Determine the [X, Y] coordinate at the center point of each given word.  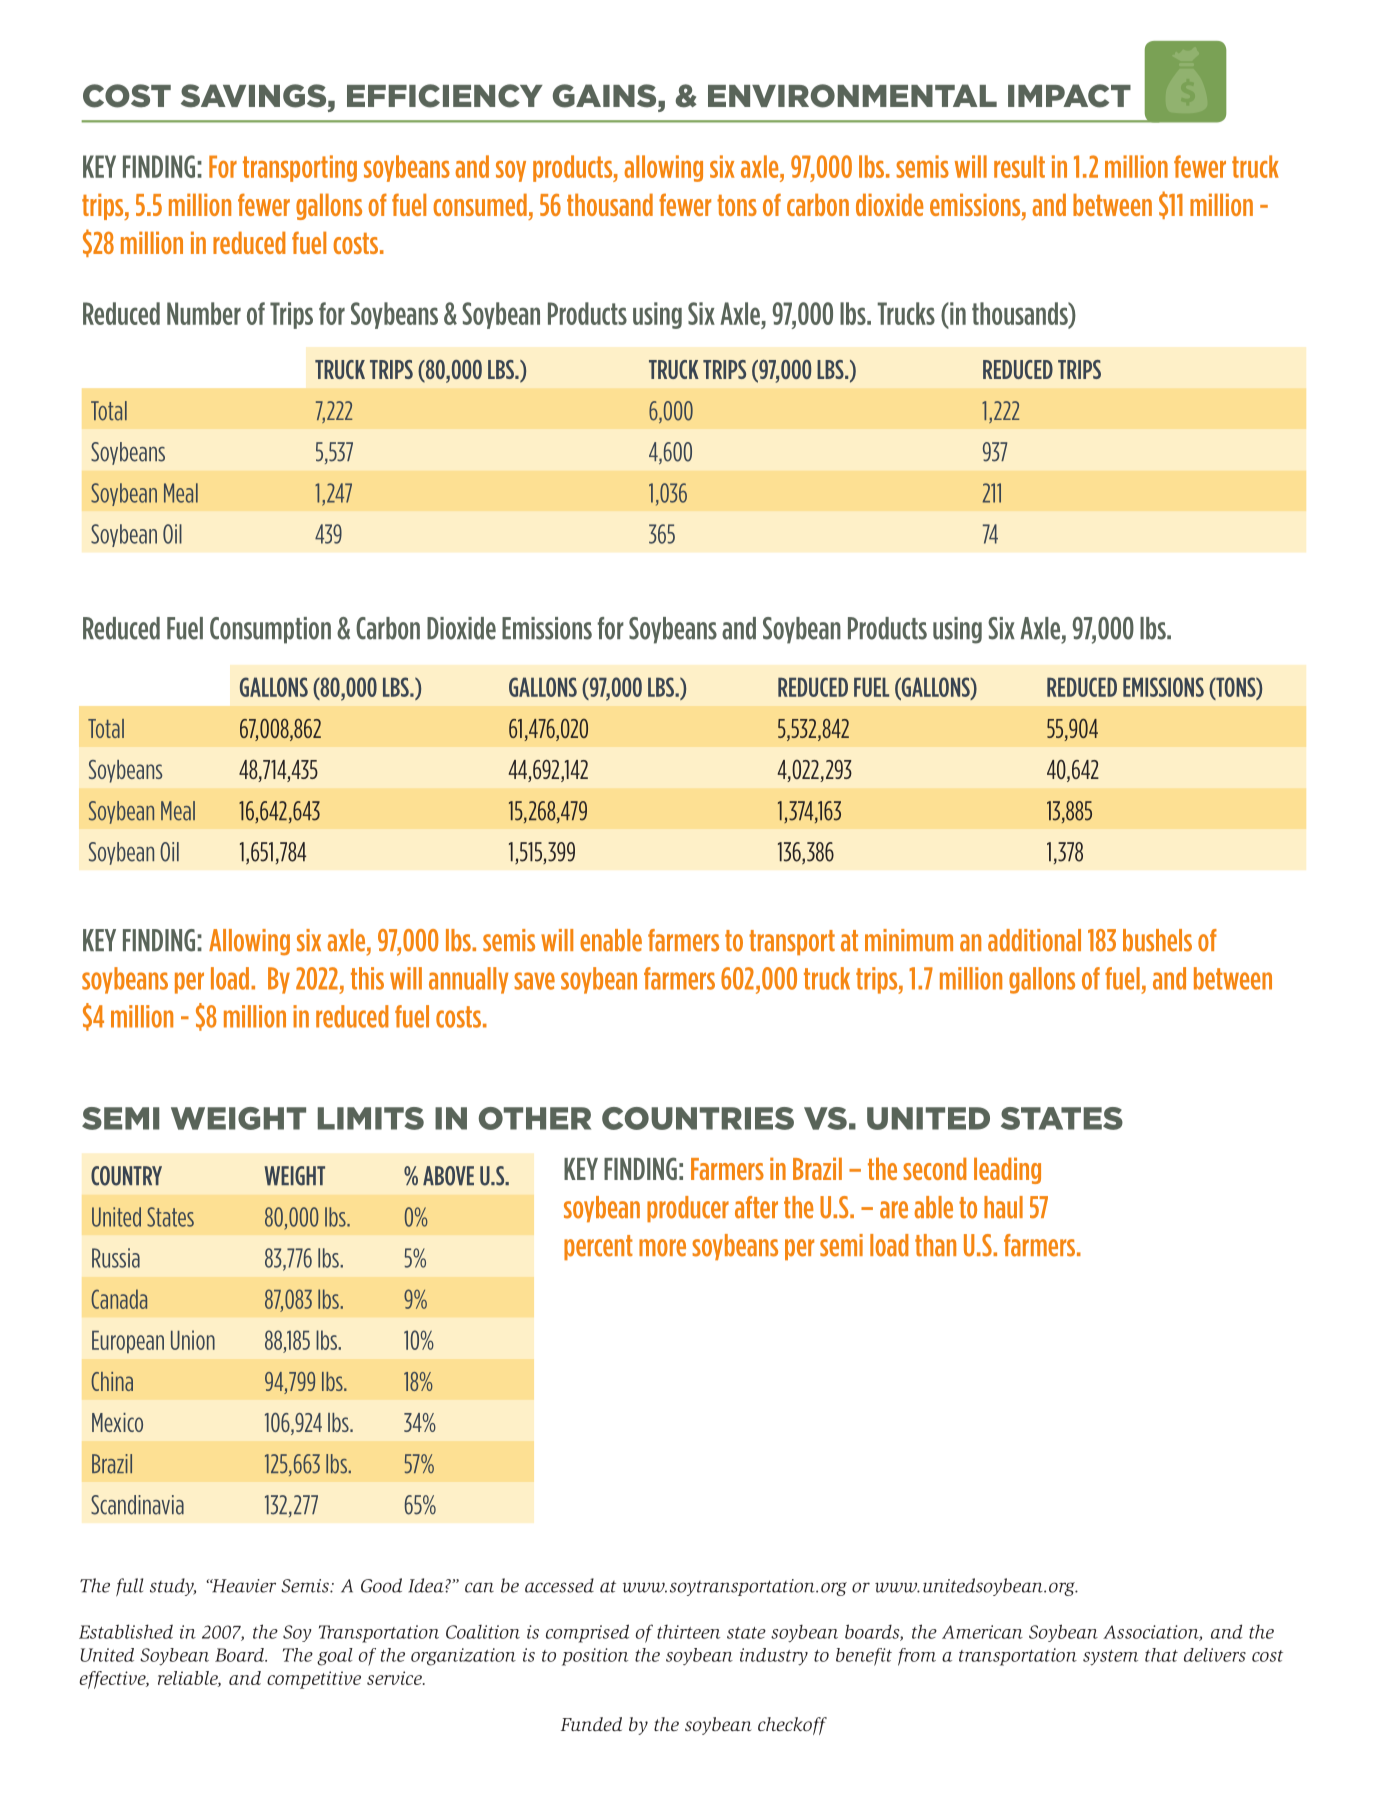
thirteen [688, 1631]
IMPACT [1069, 96]
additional [1034, 940]
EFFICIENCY [445, 96]
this [367, 978]
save [534, 981]
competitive [314, 1680]
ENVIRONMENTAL [852, 96]
